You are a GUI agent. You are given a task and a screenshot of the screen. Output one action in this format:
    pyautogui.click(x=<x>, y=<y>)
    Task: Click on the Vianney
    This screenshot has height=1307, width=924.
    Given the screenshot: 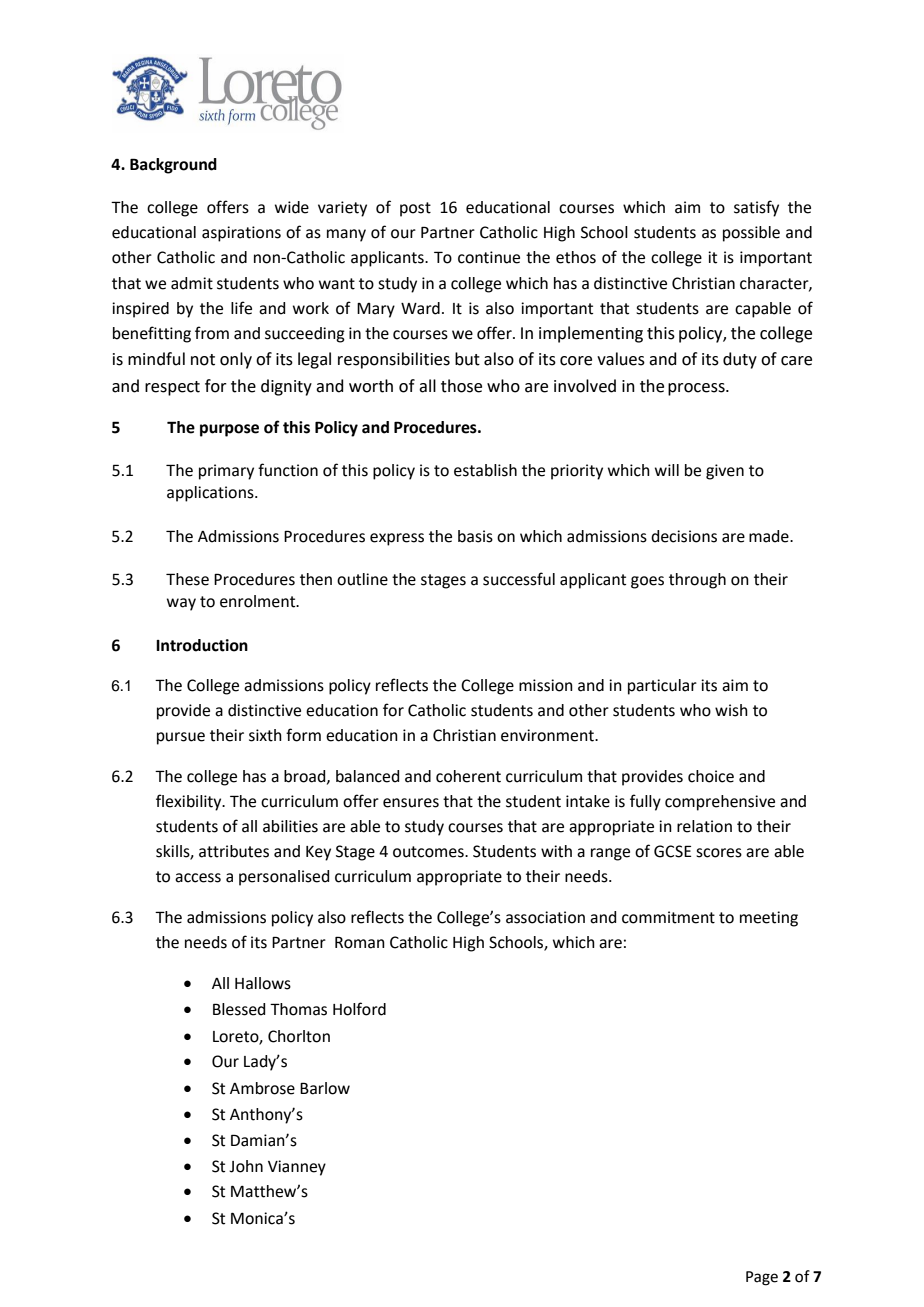 What is the action you would take?
    pyautogui.click(x=297, y=1168)
